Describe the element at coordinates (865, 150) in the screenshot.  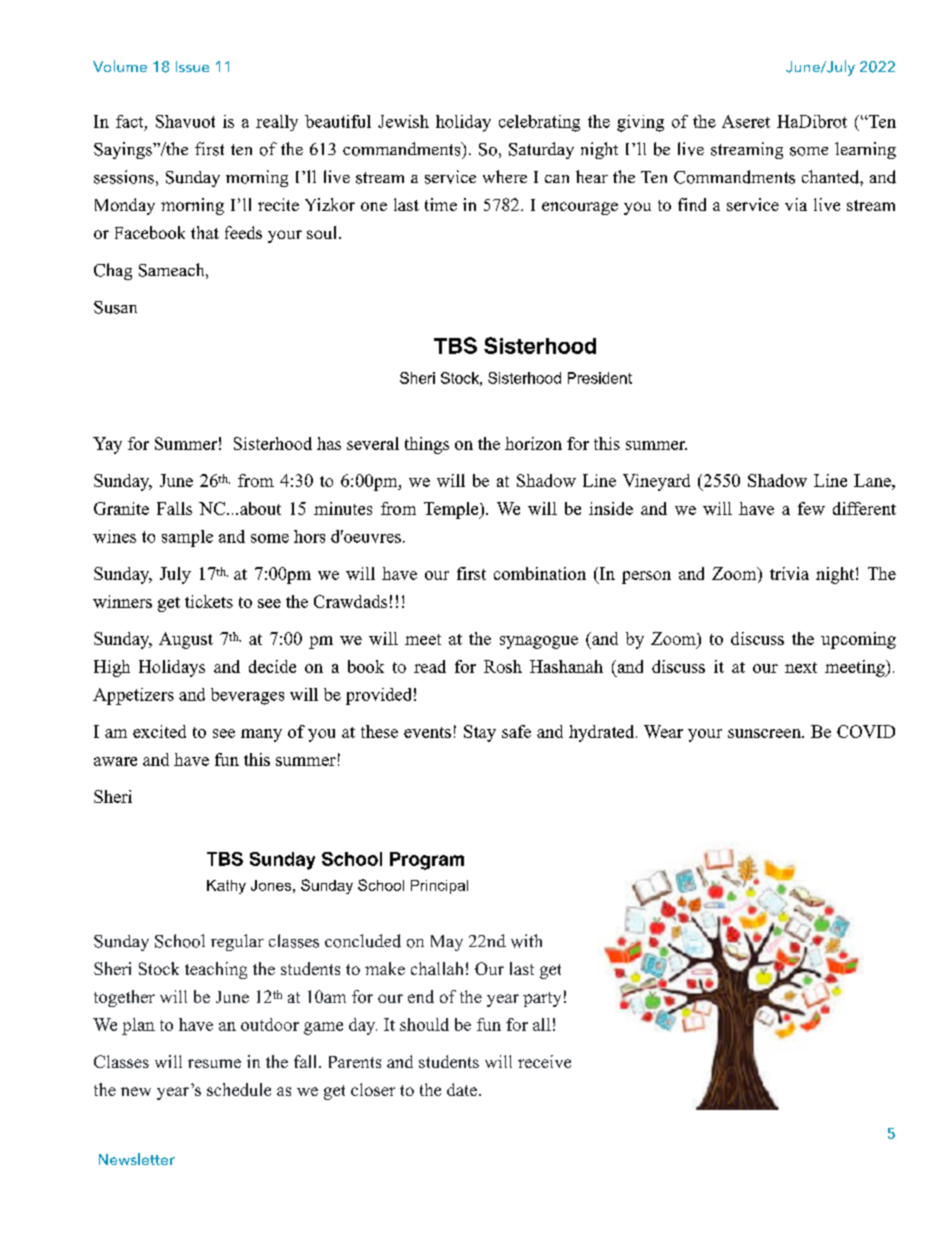
I see `learning` at that location.
